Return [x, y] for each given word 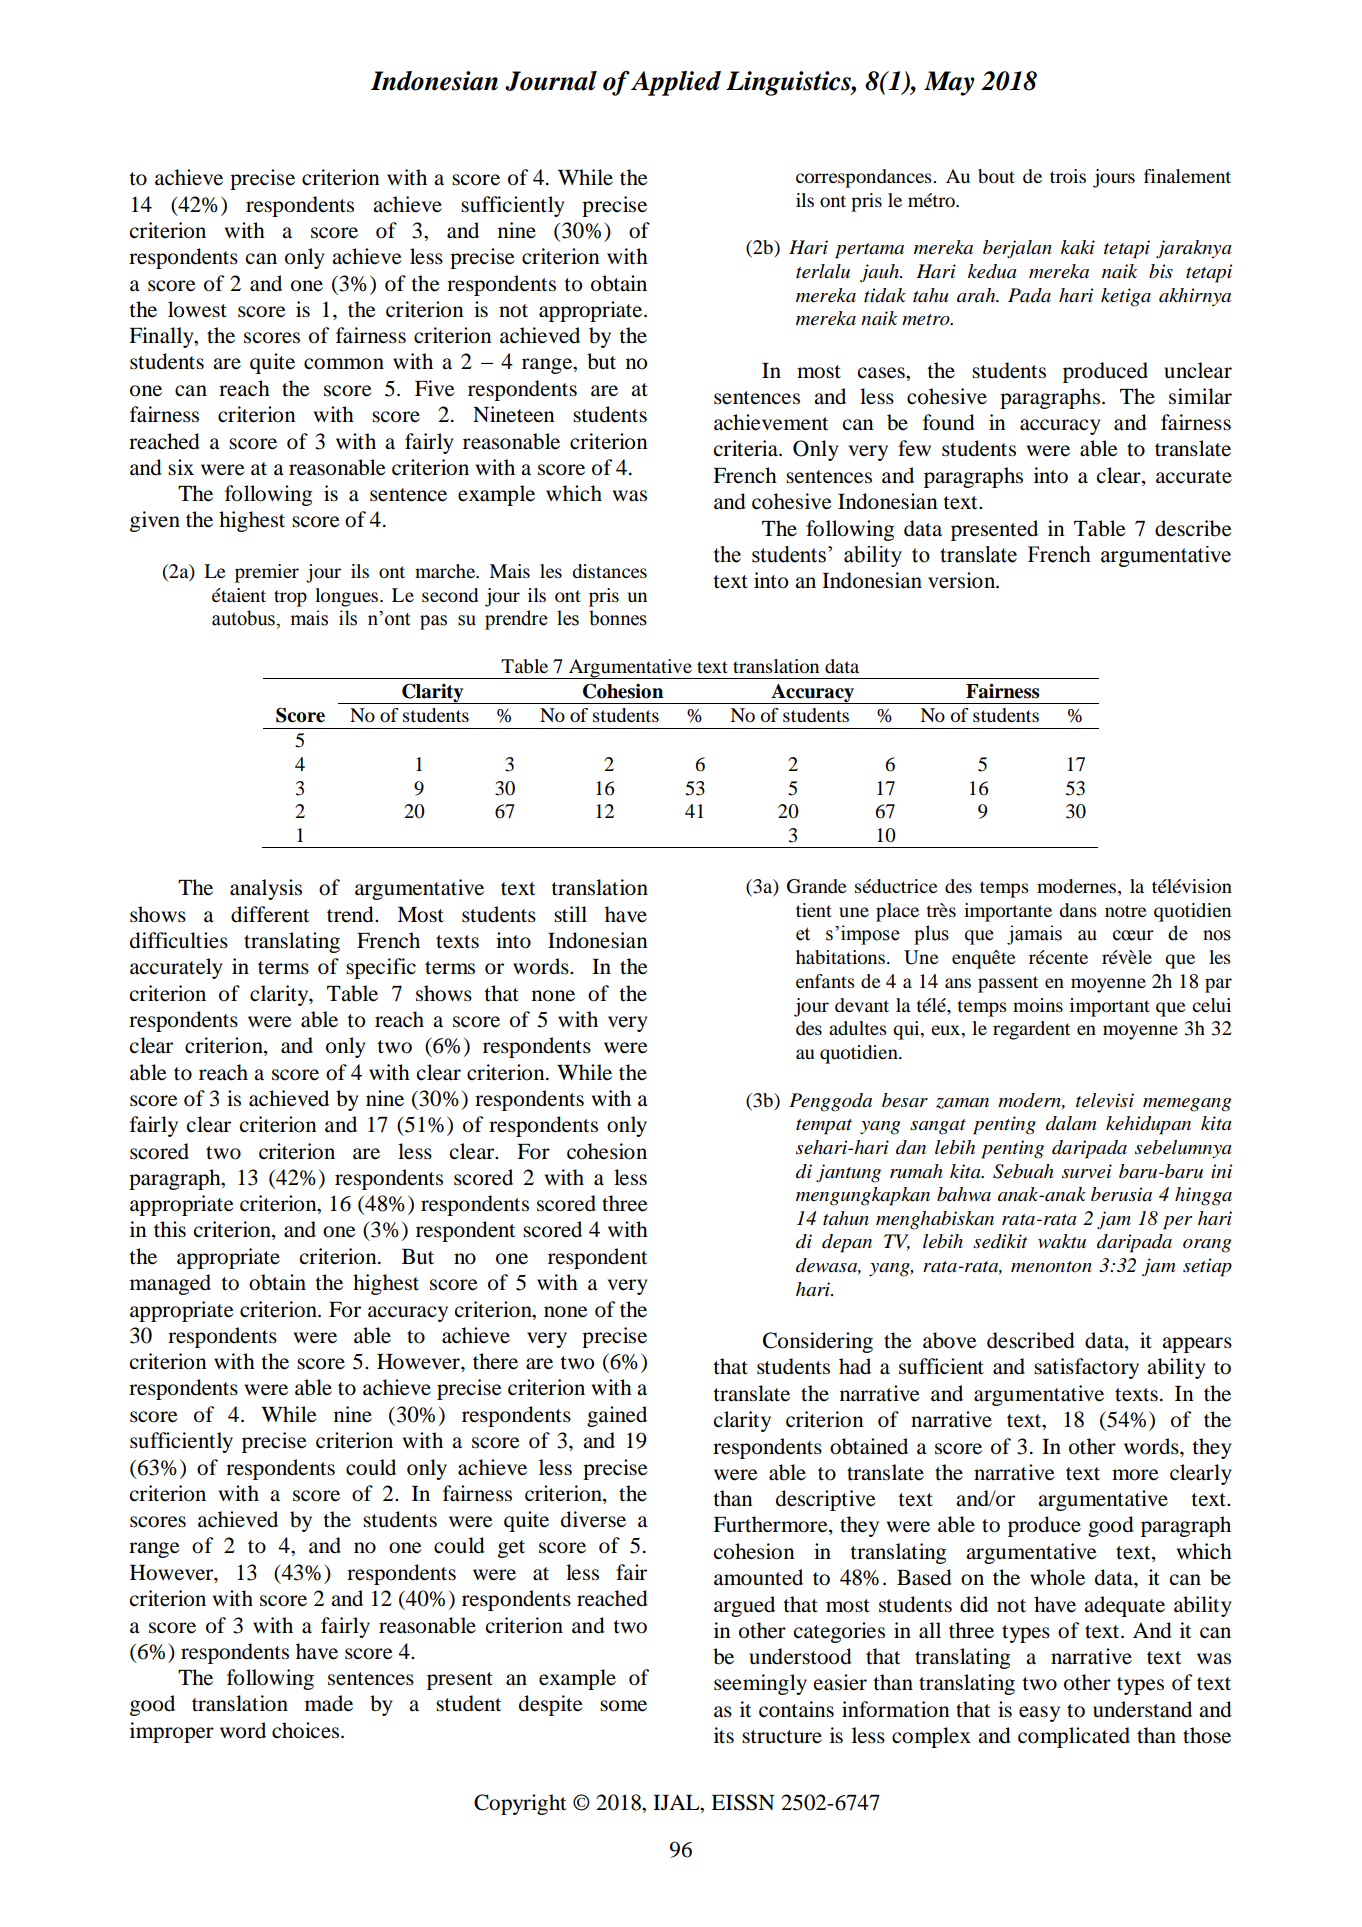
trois [1068, 176]
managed [170, 1284]
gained [617, 1416]
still [570, 914]
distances [609, 571]
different [270, 914]
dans [1078, 910]
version [963, 580]
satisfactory [1086, 1368]
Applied [676, 83]
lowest [197, 309]
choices [307, 1730]
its [724, 1735]
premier [267, 573]
